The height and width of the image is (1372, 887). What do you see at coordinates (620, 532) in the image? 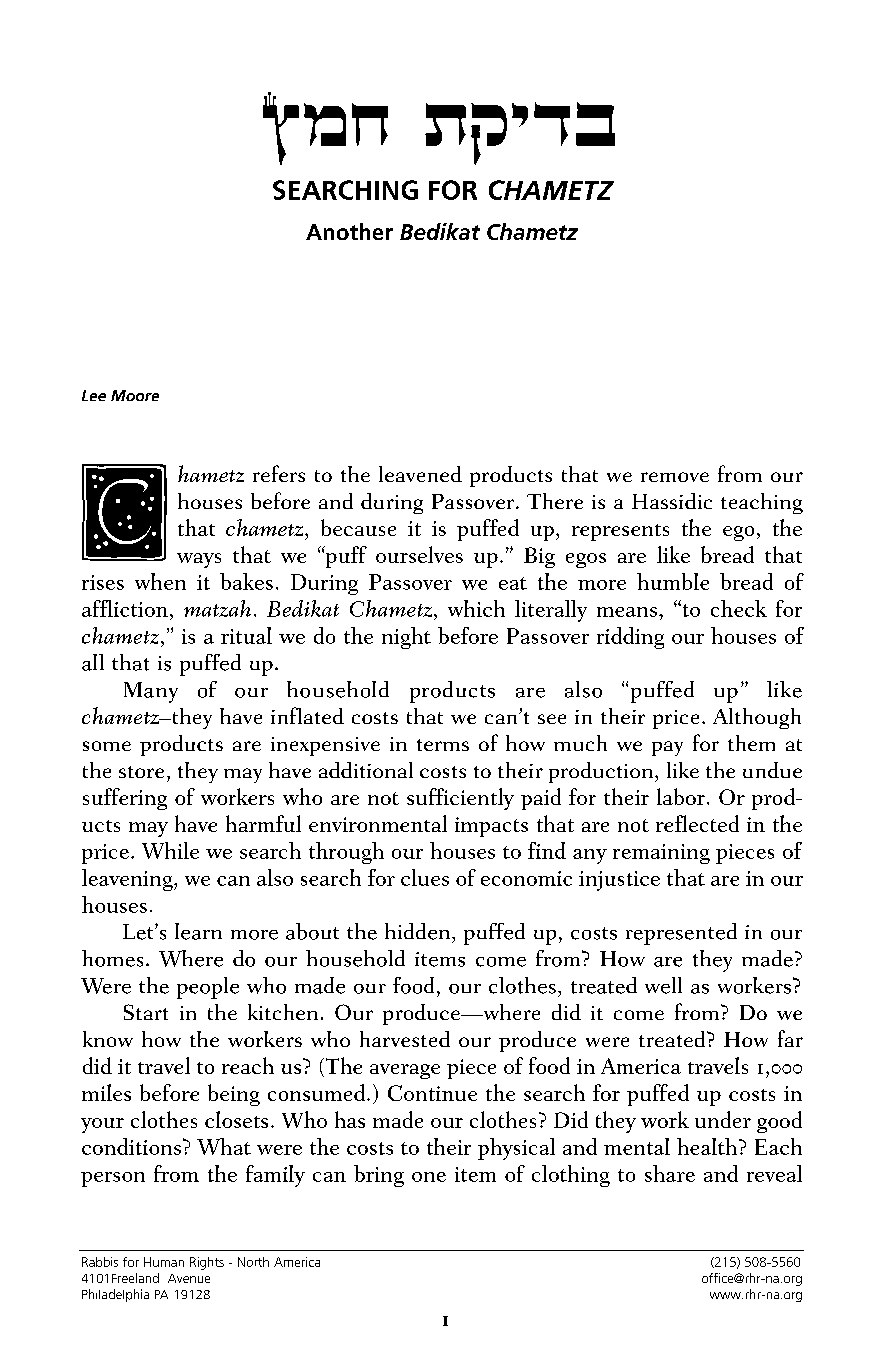
I see `represents` at bounding box center [620, 532].
